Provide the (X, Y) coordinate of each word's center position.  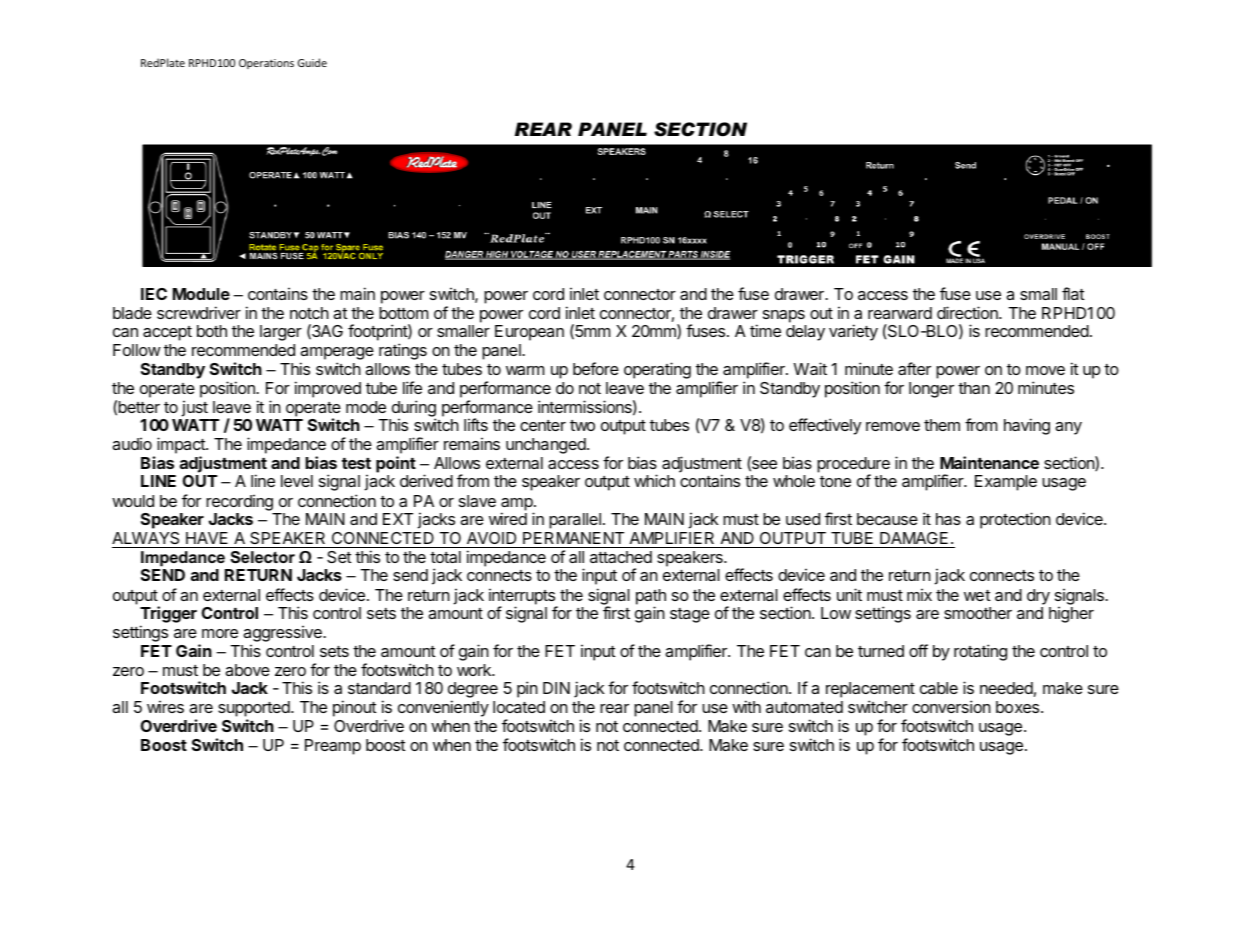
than (974, 388)
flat (1073, 293)
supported (255, 710)
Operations (266, 64)
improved (328, 389)
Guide (312, 62)
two (582, 425)
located (519, 707)
